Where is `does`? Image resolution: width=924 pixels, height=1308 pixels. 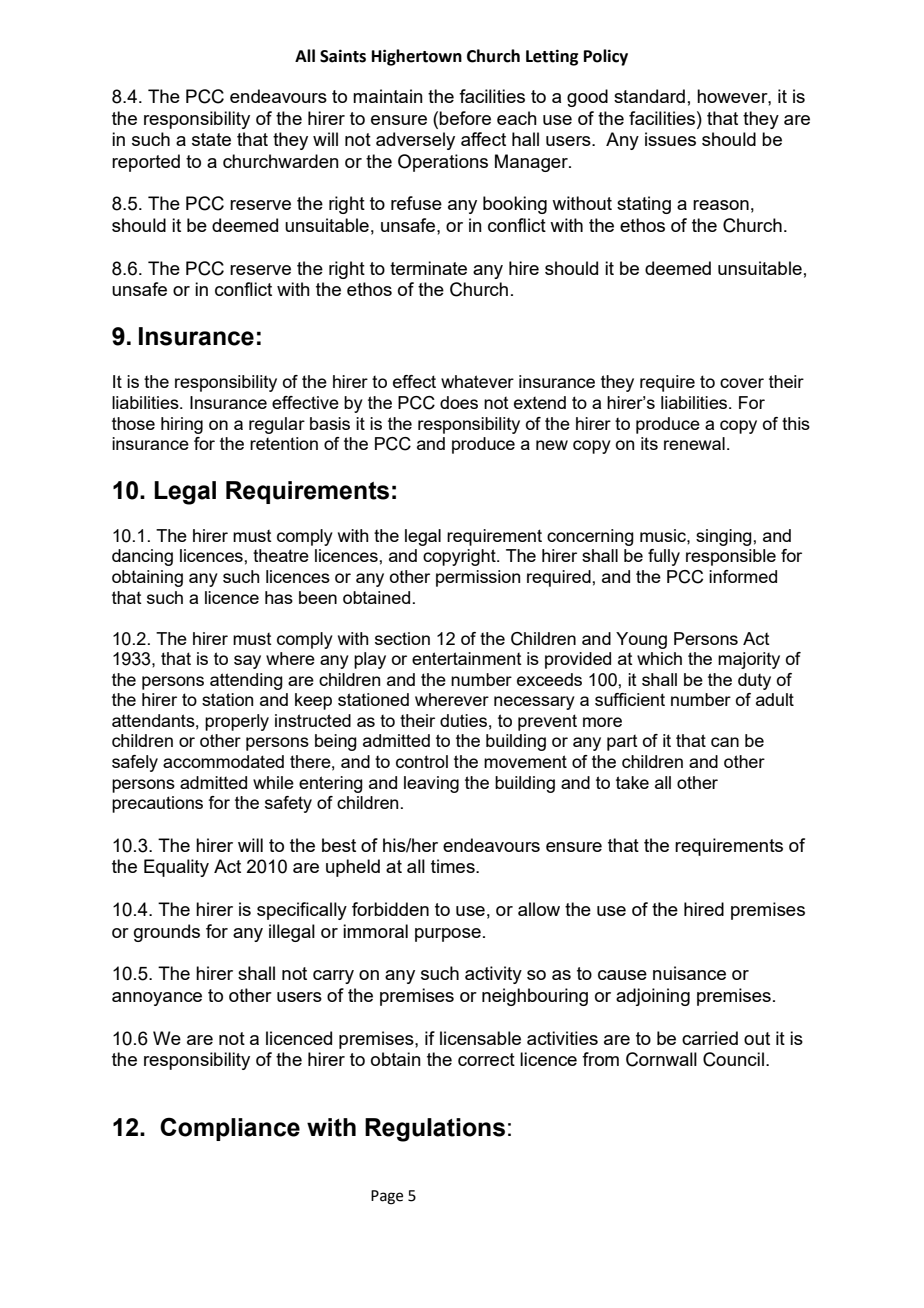
does is located at coordinates (459, 402).
